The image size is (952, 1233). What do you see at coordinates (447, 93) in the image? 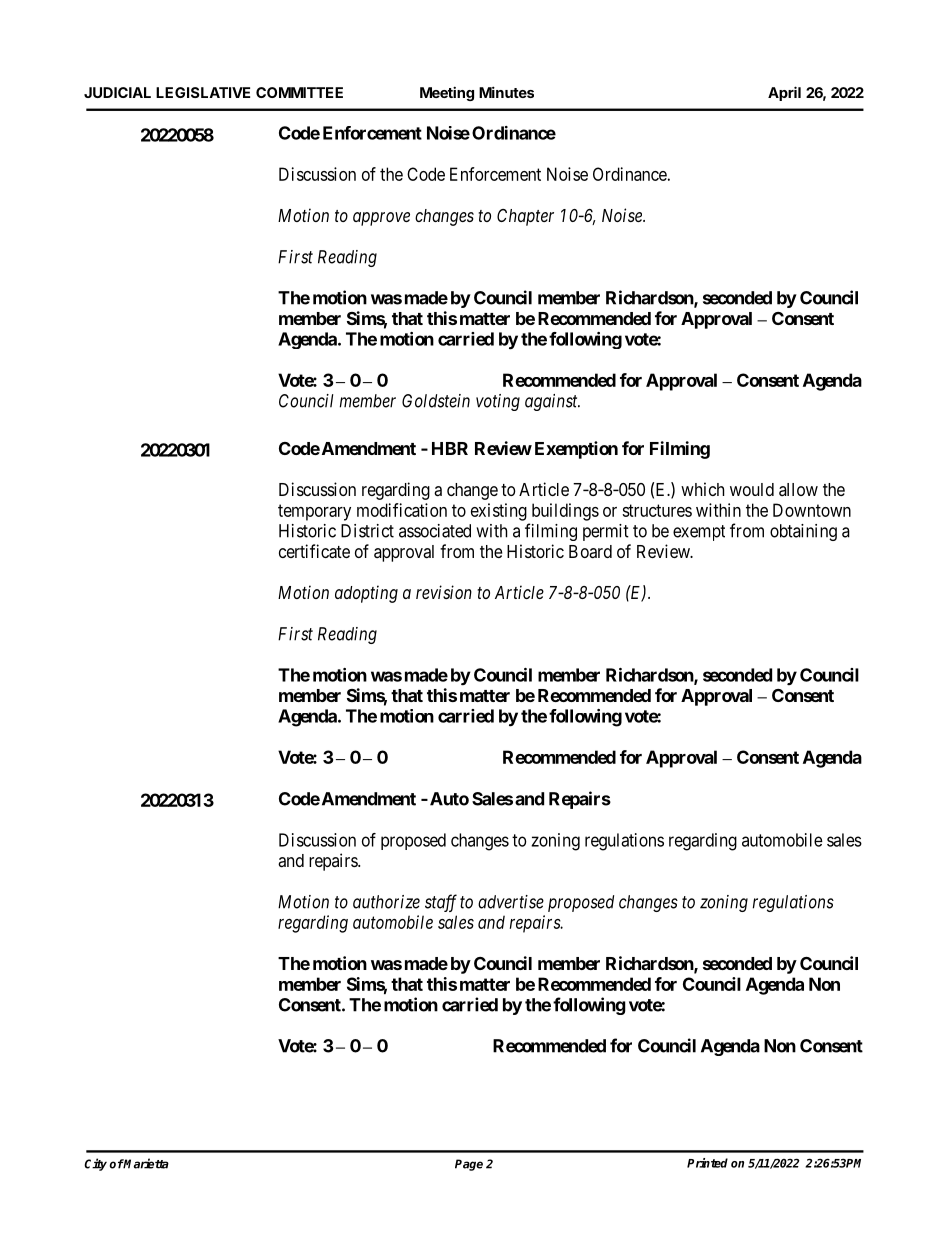
I see `Meeting` at bounding box center [447, 93].
